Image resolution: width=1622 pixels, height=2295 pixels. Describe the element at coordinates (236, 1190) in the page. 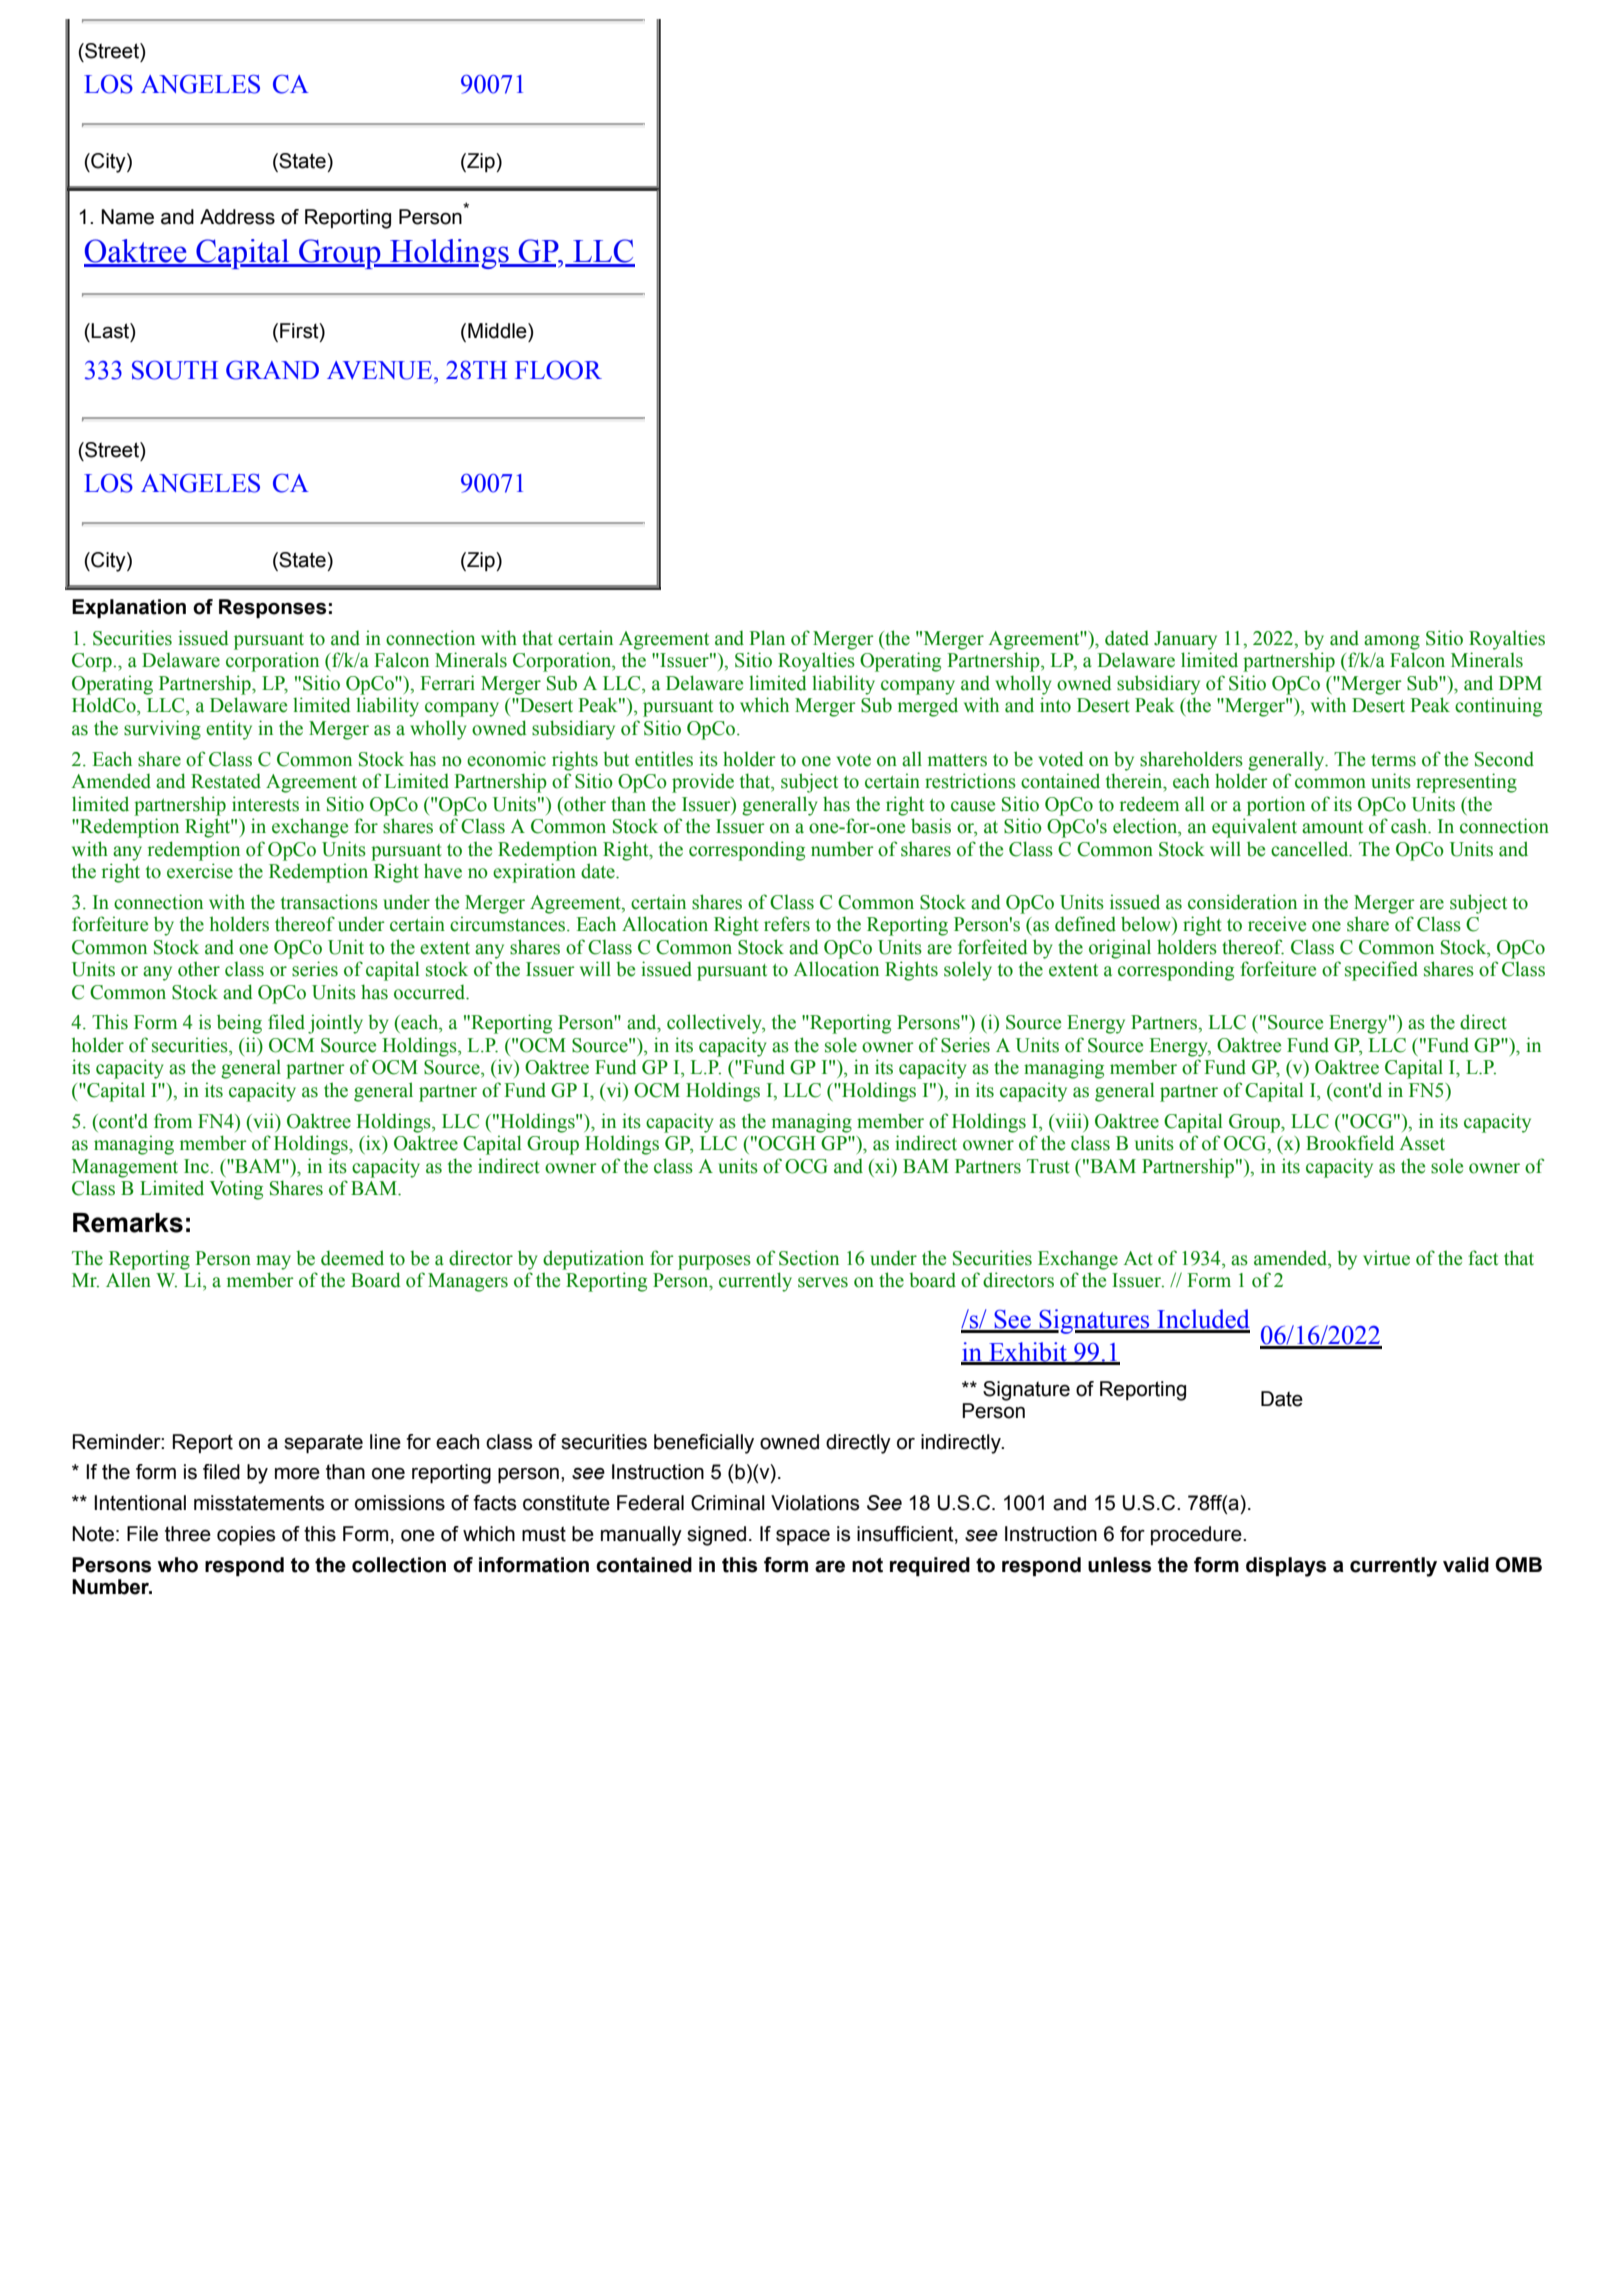

I see `Voting` at that location.
